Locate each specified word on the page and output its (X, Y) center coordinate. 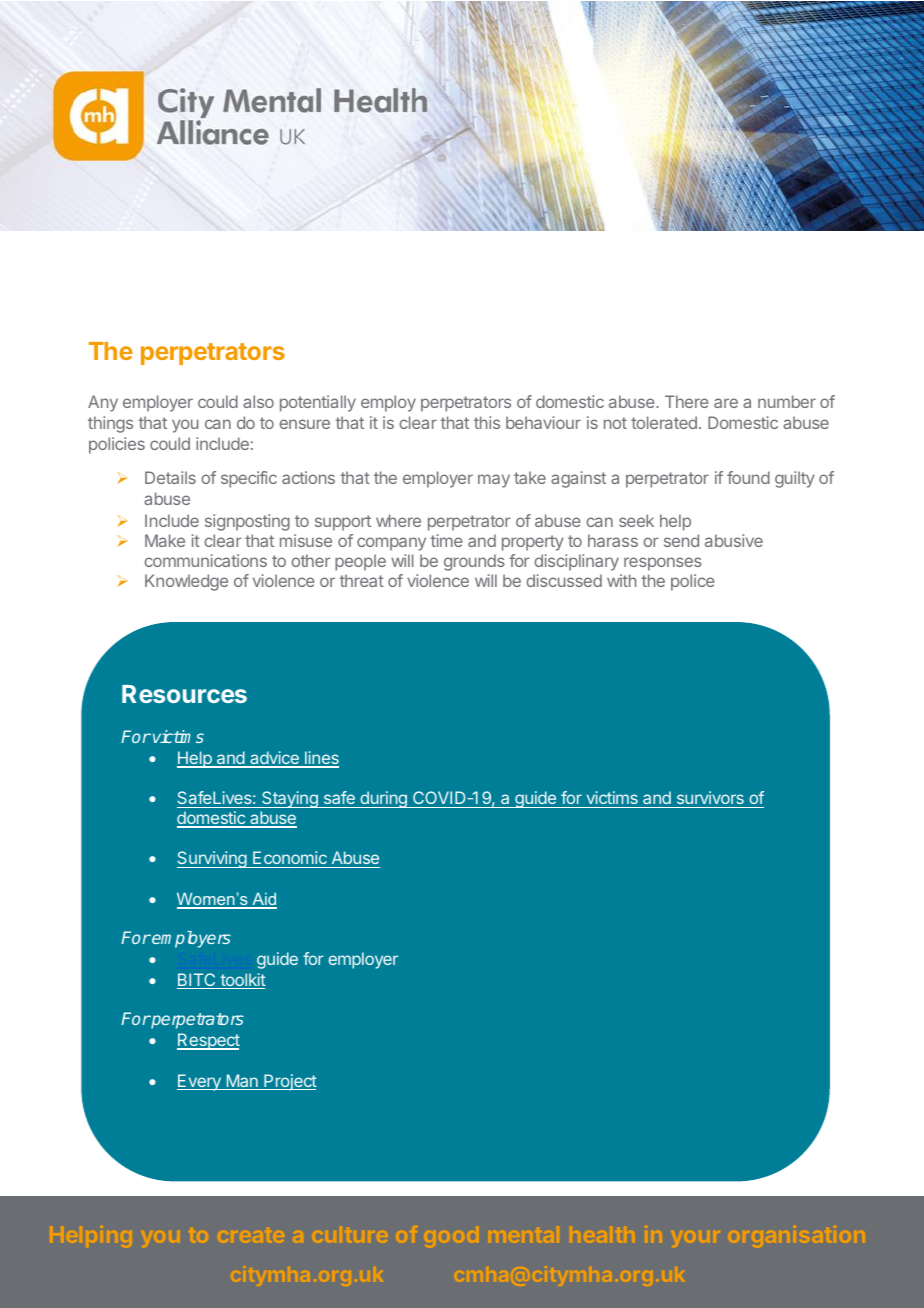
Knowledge (186, 582)
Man (242, 1082)
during (383, 799)
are (726, 403)
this (487, 422)
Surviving (212, 859)
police (693, 582)
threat (362, 580)
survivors (710, 799)
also (258, 401)
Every (200, 1082)
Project (289, 1082)
